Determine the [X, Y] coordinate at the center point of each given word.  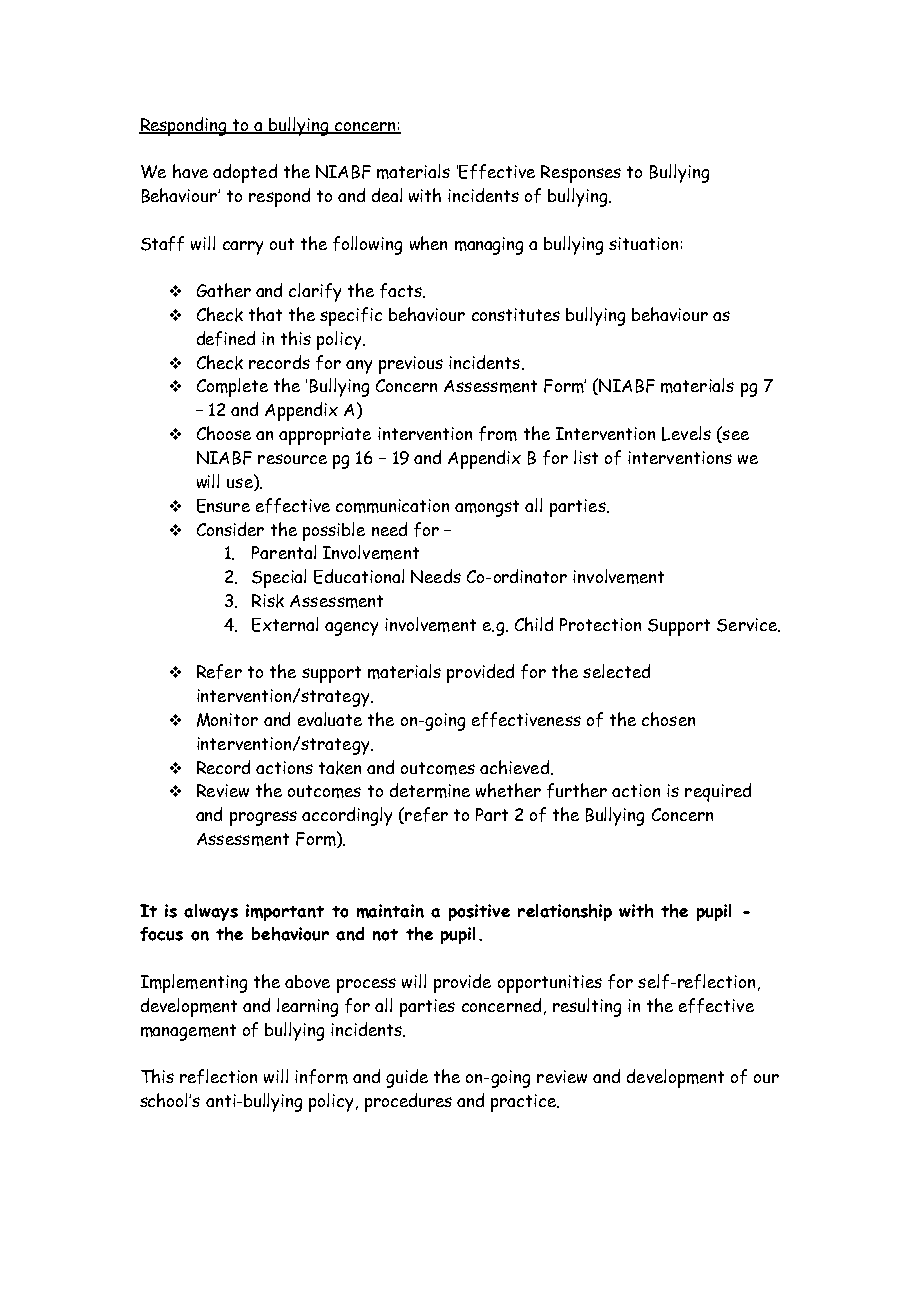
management [188, 1032]
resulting [587, 1007]
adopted [245, 173]
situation [643, 243]
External [285, 624]
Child [534, 624]
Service [748, 625]
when [428, 243]
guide [407, 1078]
